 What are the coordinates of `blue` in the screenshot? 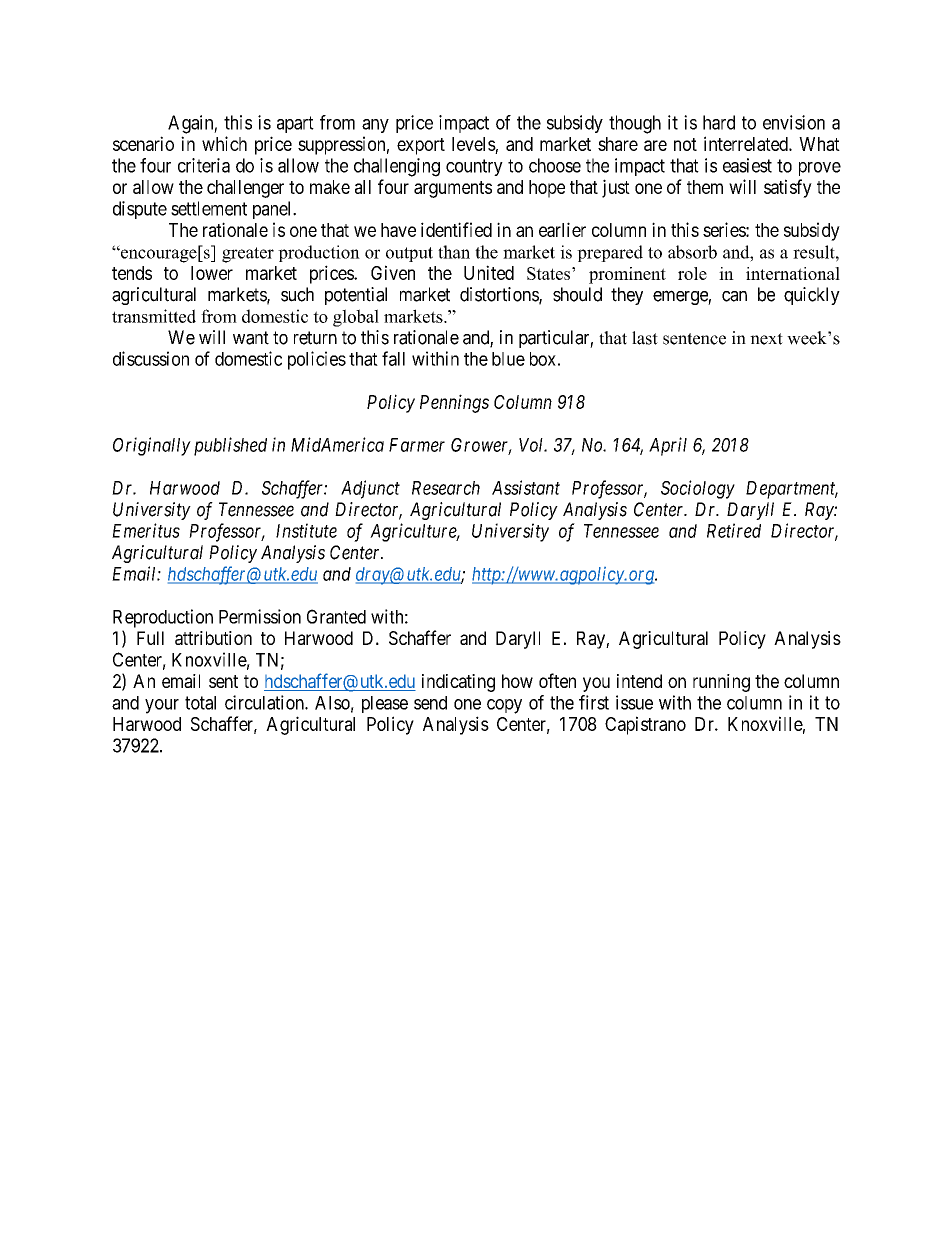 It's located at (508, 359).
